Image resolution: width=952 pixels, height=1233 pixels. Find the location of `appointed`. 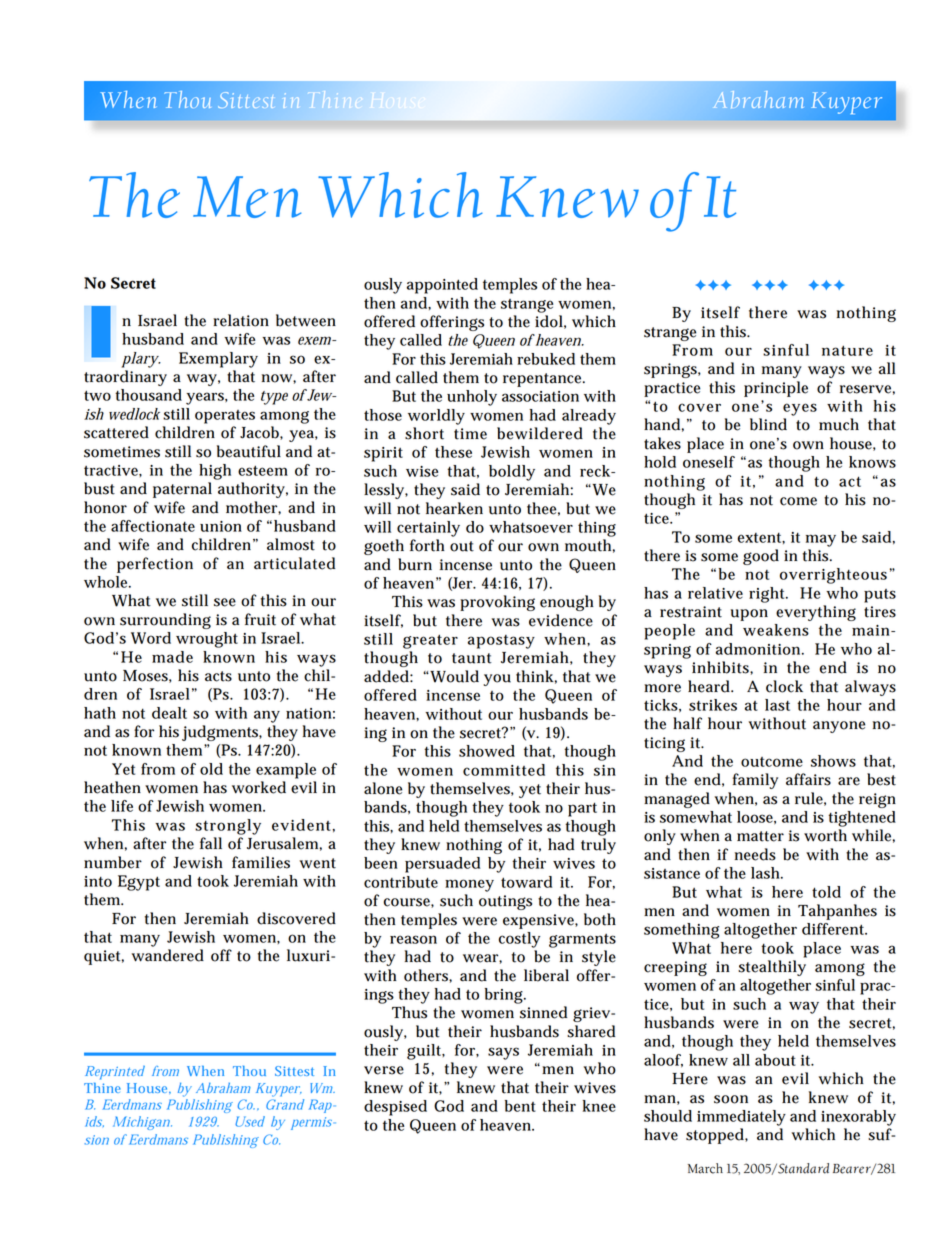

appointed is located at coordinates (442, 286).
